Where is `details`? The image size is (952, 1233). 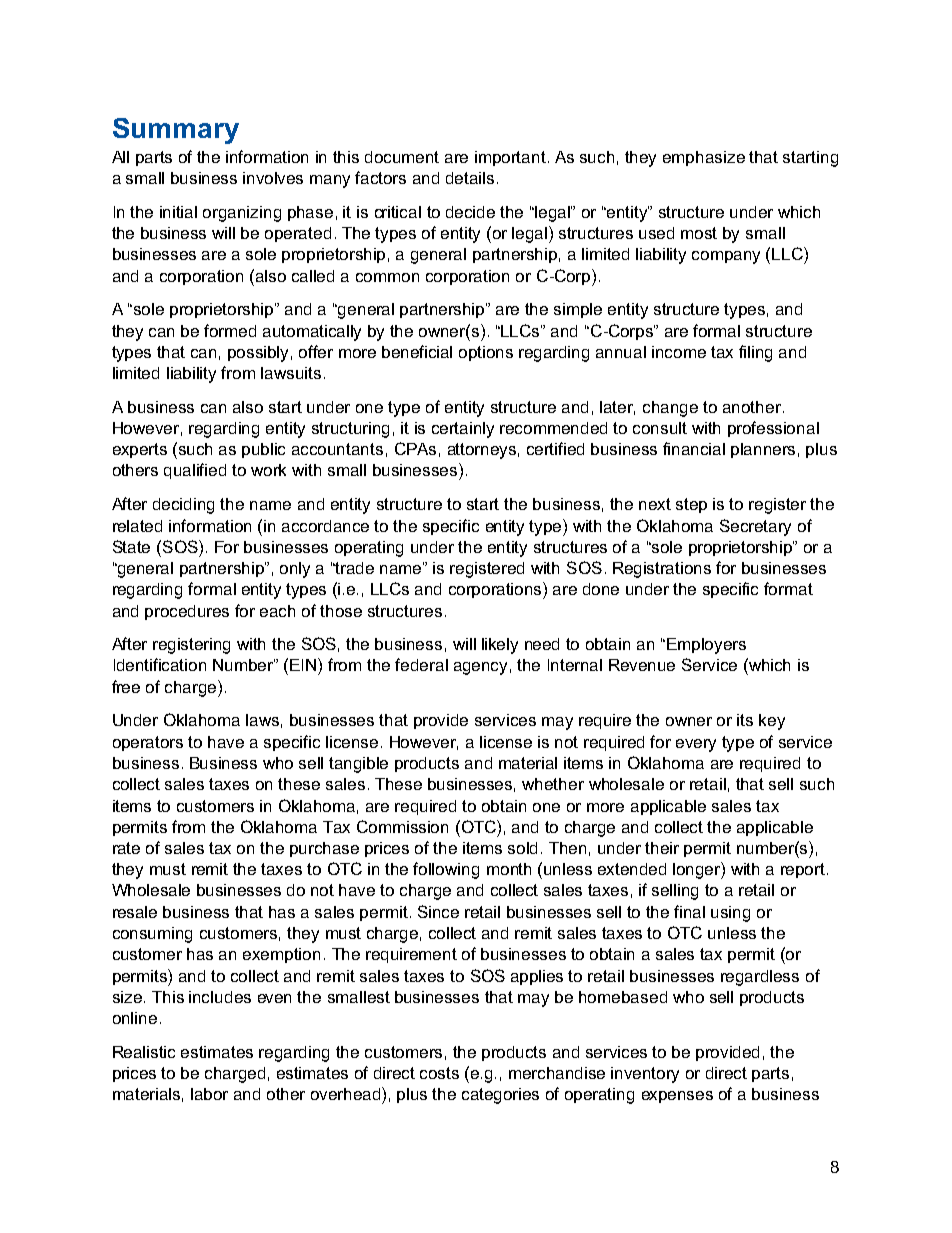
details is located at coordinates (470, 178).
